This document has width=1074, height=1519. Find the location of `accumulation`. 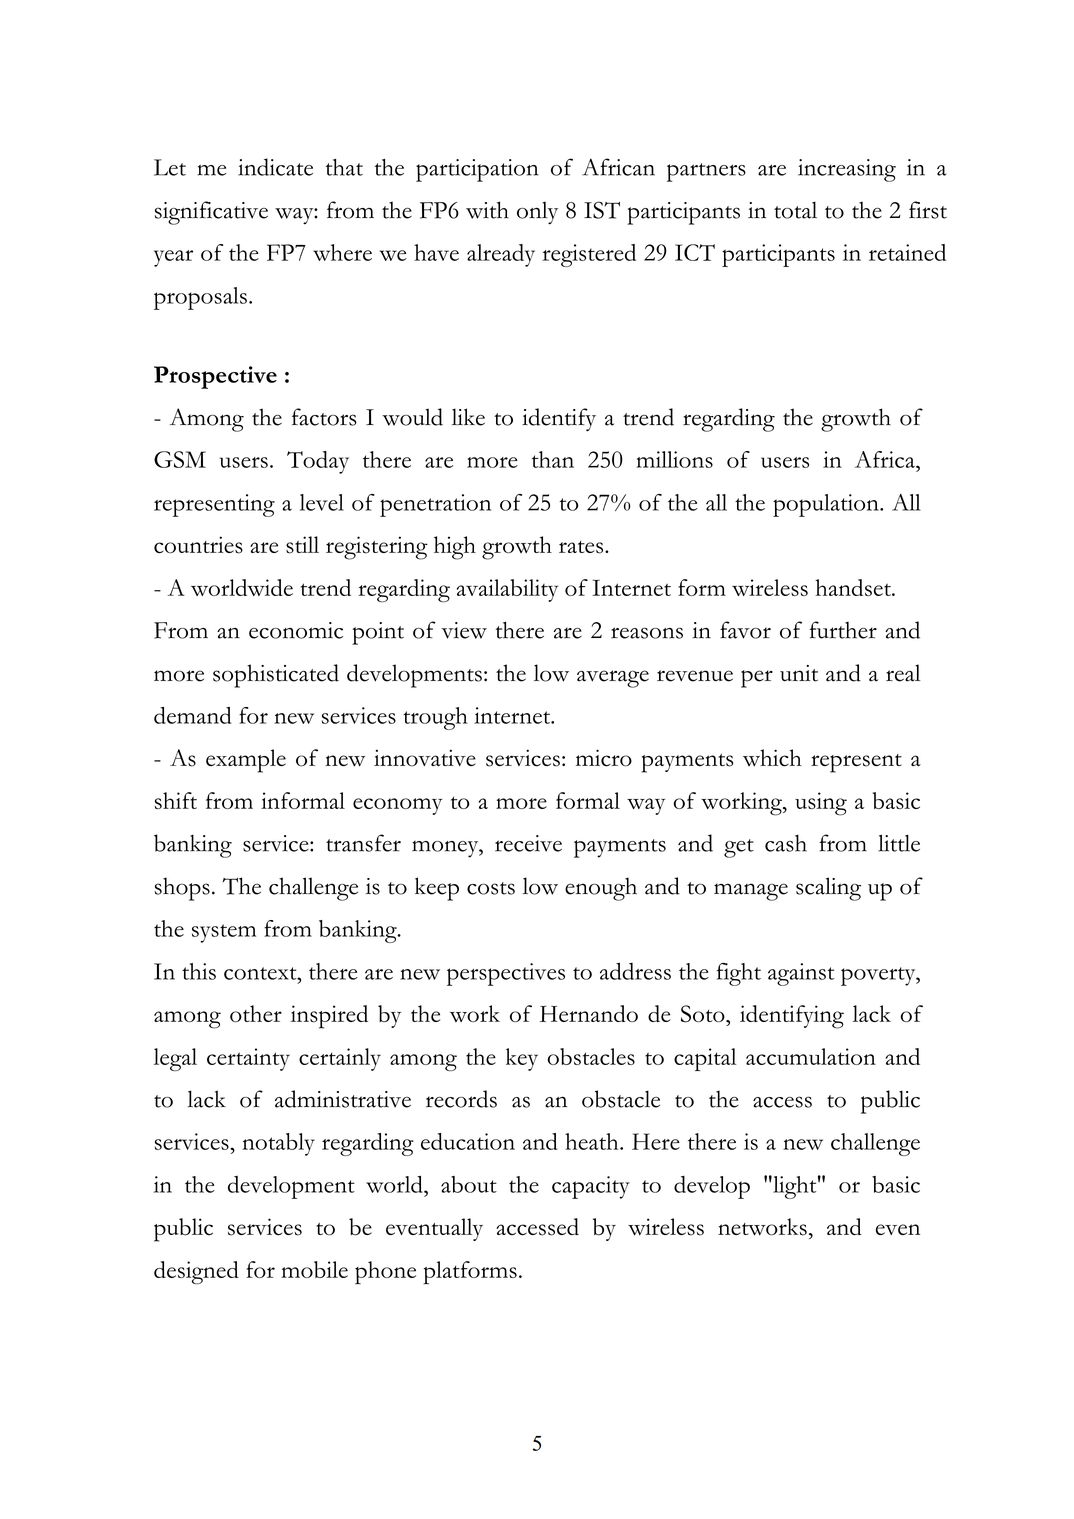

accumulation is located at coordinates (811, 1056).
